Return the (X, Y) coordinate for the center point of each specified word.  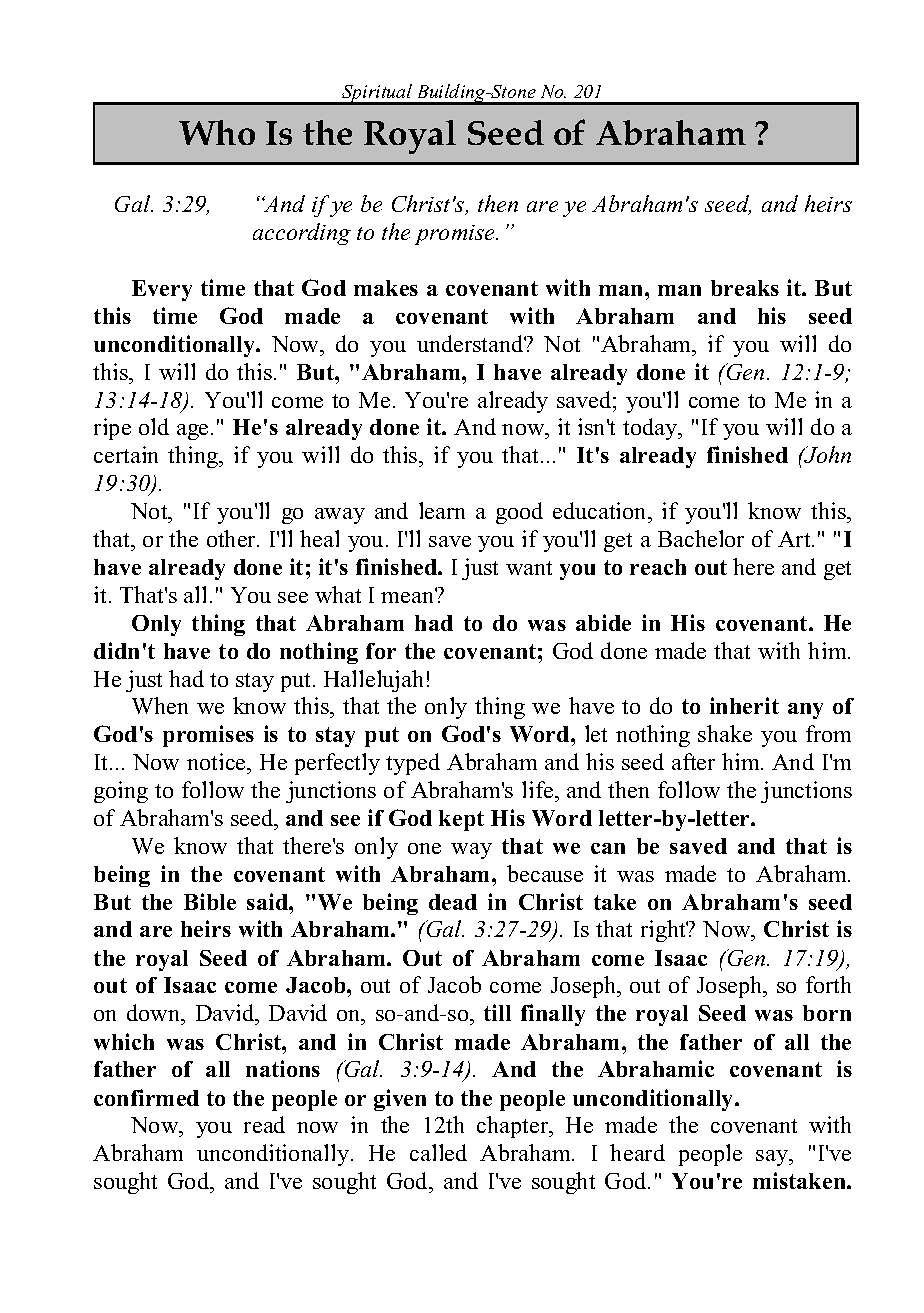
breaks (745, 288)
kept (461, 820)
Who (217, 132)
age (192, 432)
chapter (514, 1127)
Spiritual (377, 94)
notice (218, 761)
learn (442, 510)
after (693, 761)
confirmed (146, 1097)
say (773, 1158)
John (826, 454)
